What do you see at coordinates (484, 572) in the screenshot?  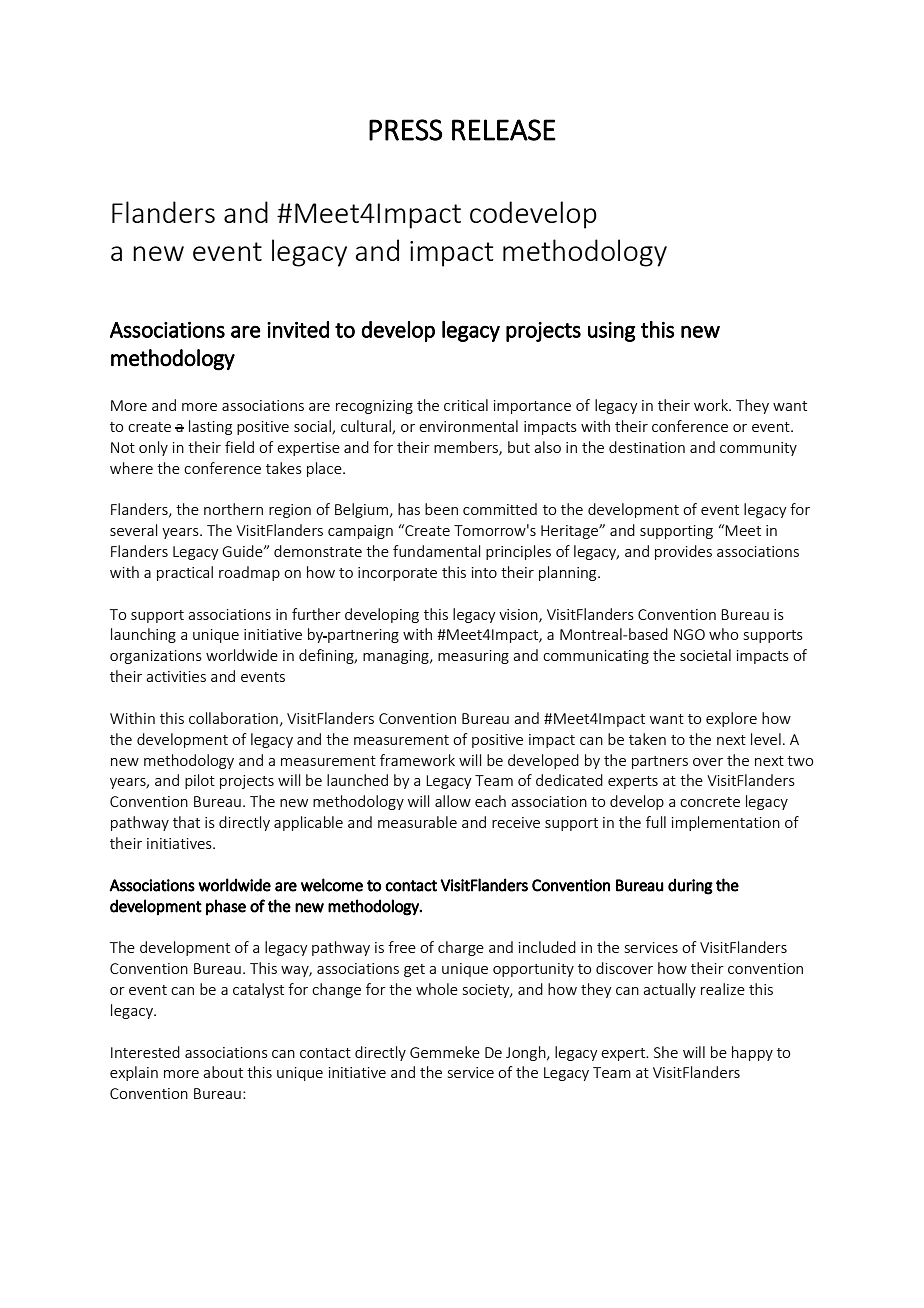 I see `into` at bounding box center [484, 572].
